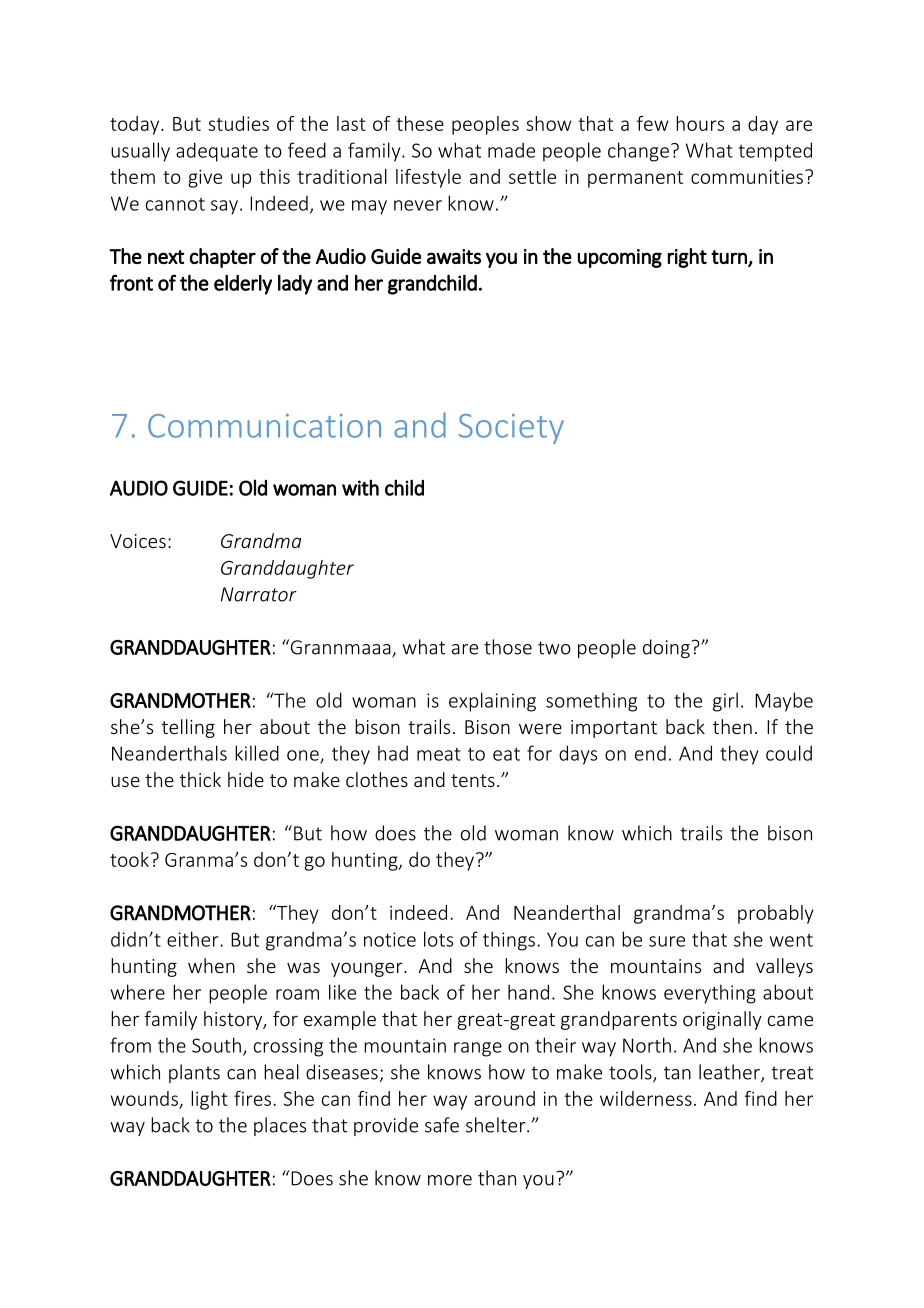 Image resolution: width=924 pixels, height=1308 pixels. I want to click on Society, so click(511, 429).
